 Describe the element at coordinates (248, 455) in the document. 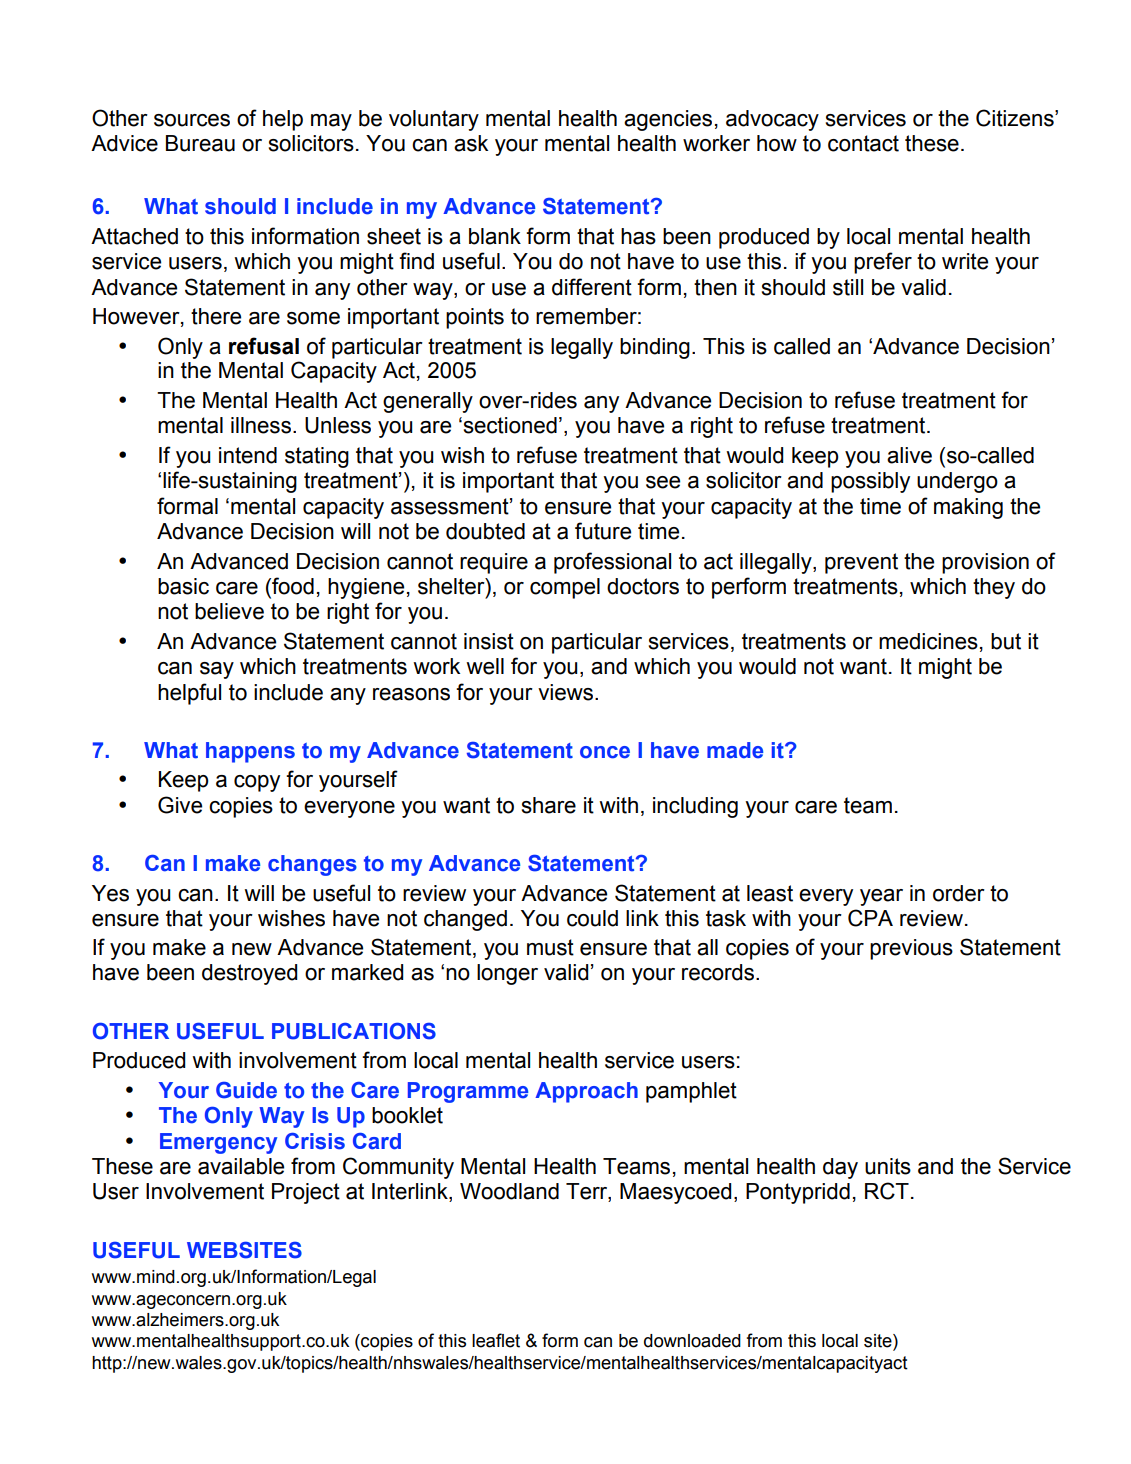

I see `intend` at that location.
